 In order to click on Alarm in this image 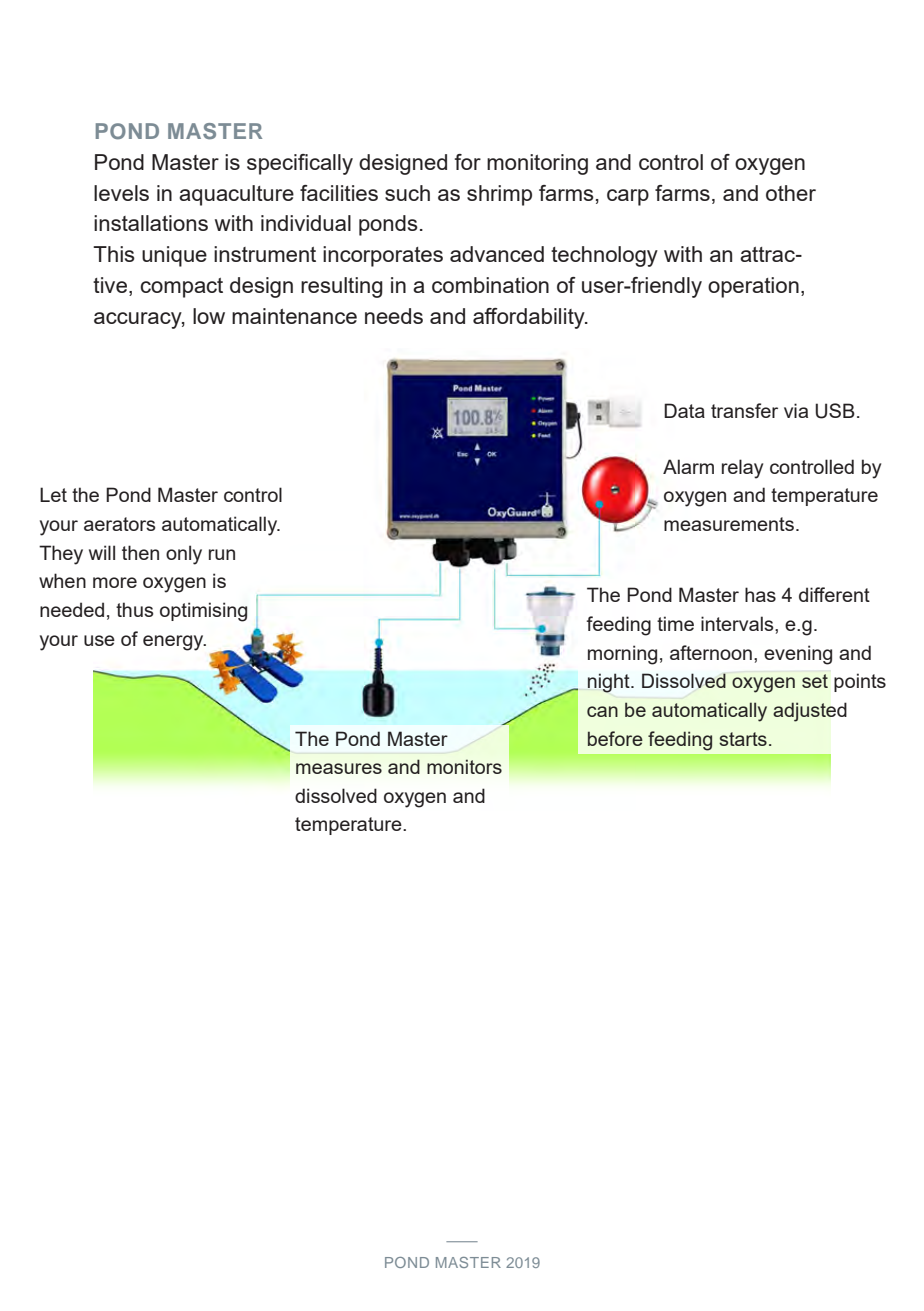, I will do `click(688, 466)`.
